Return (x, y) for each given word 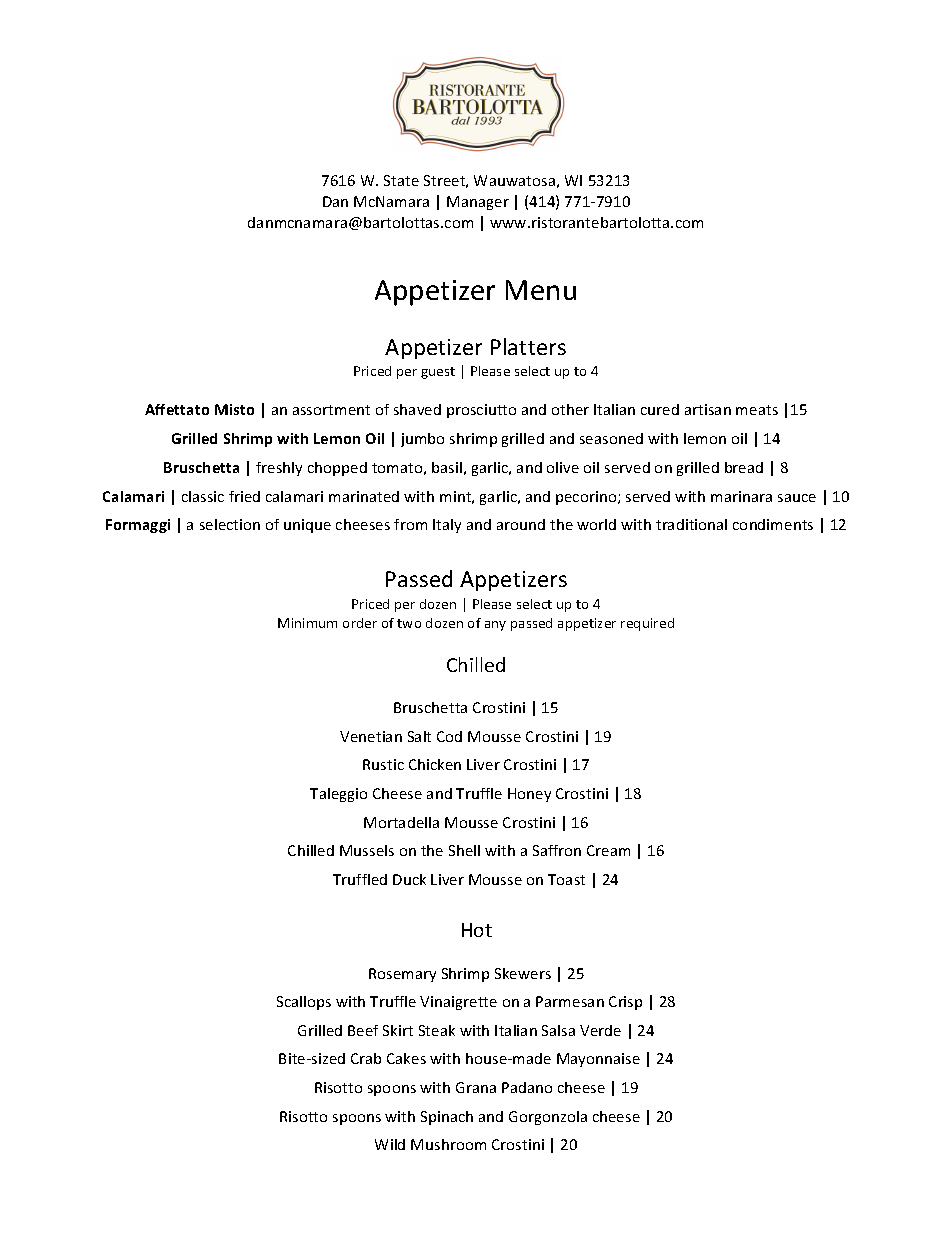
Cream (608, 850)
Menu (541, 290)
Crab (366, 1058)
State (401, 180)
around (521, 524)
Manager (478, 203)
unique (307, 526)
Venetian (371, 736)
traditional (691, 524)
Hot (477, 930)
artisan (708, 409)
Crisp (625, 1003)
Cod (449, 736)
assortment (331, 410)
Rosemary (402, 975)
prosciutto (481, 411)
